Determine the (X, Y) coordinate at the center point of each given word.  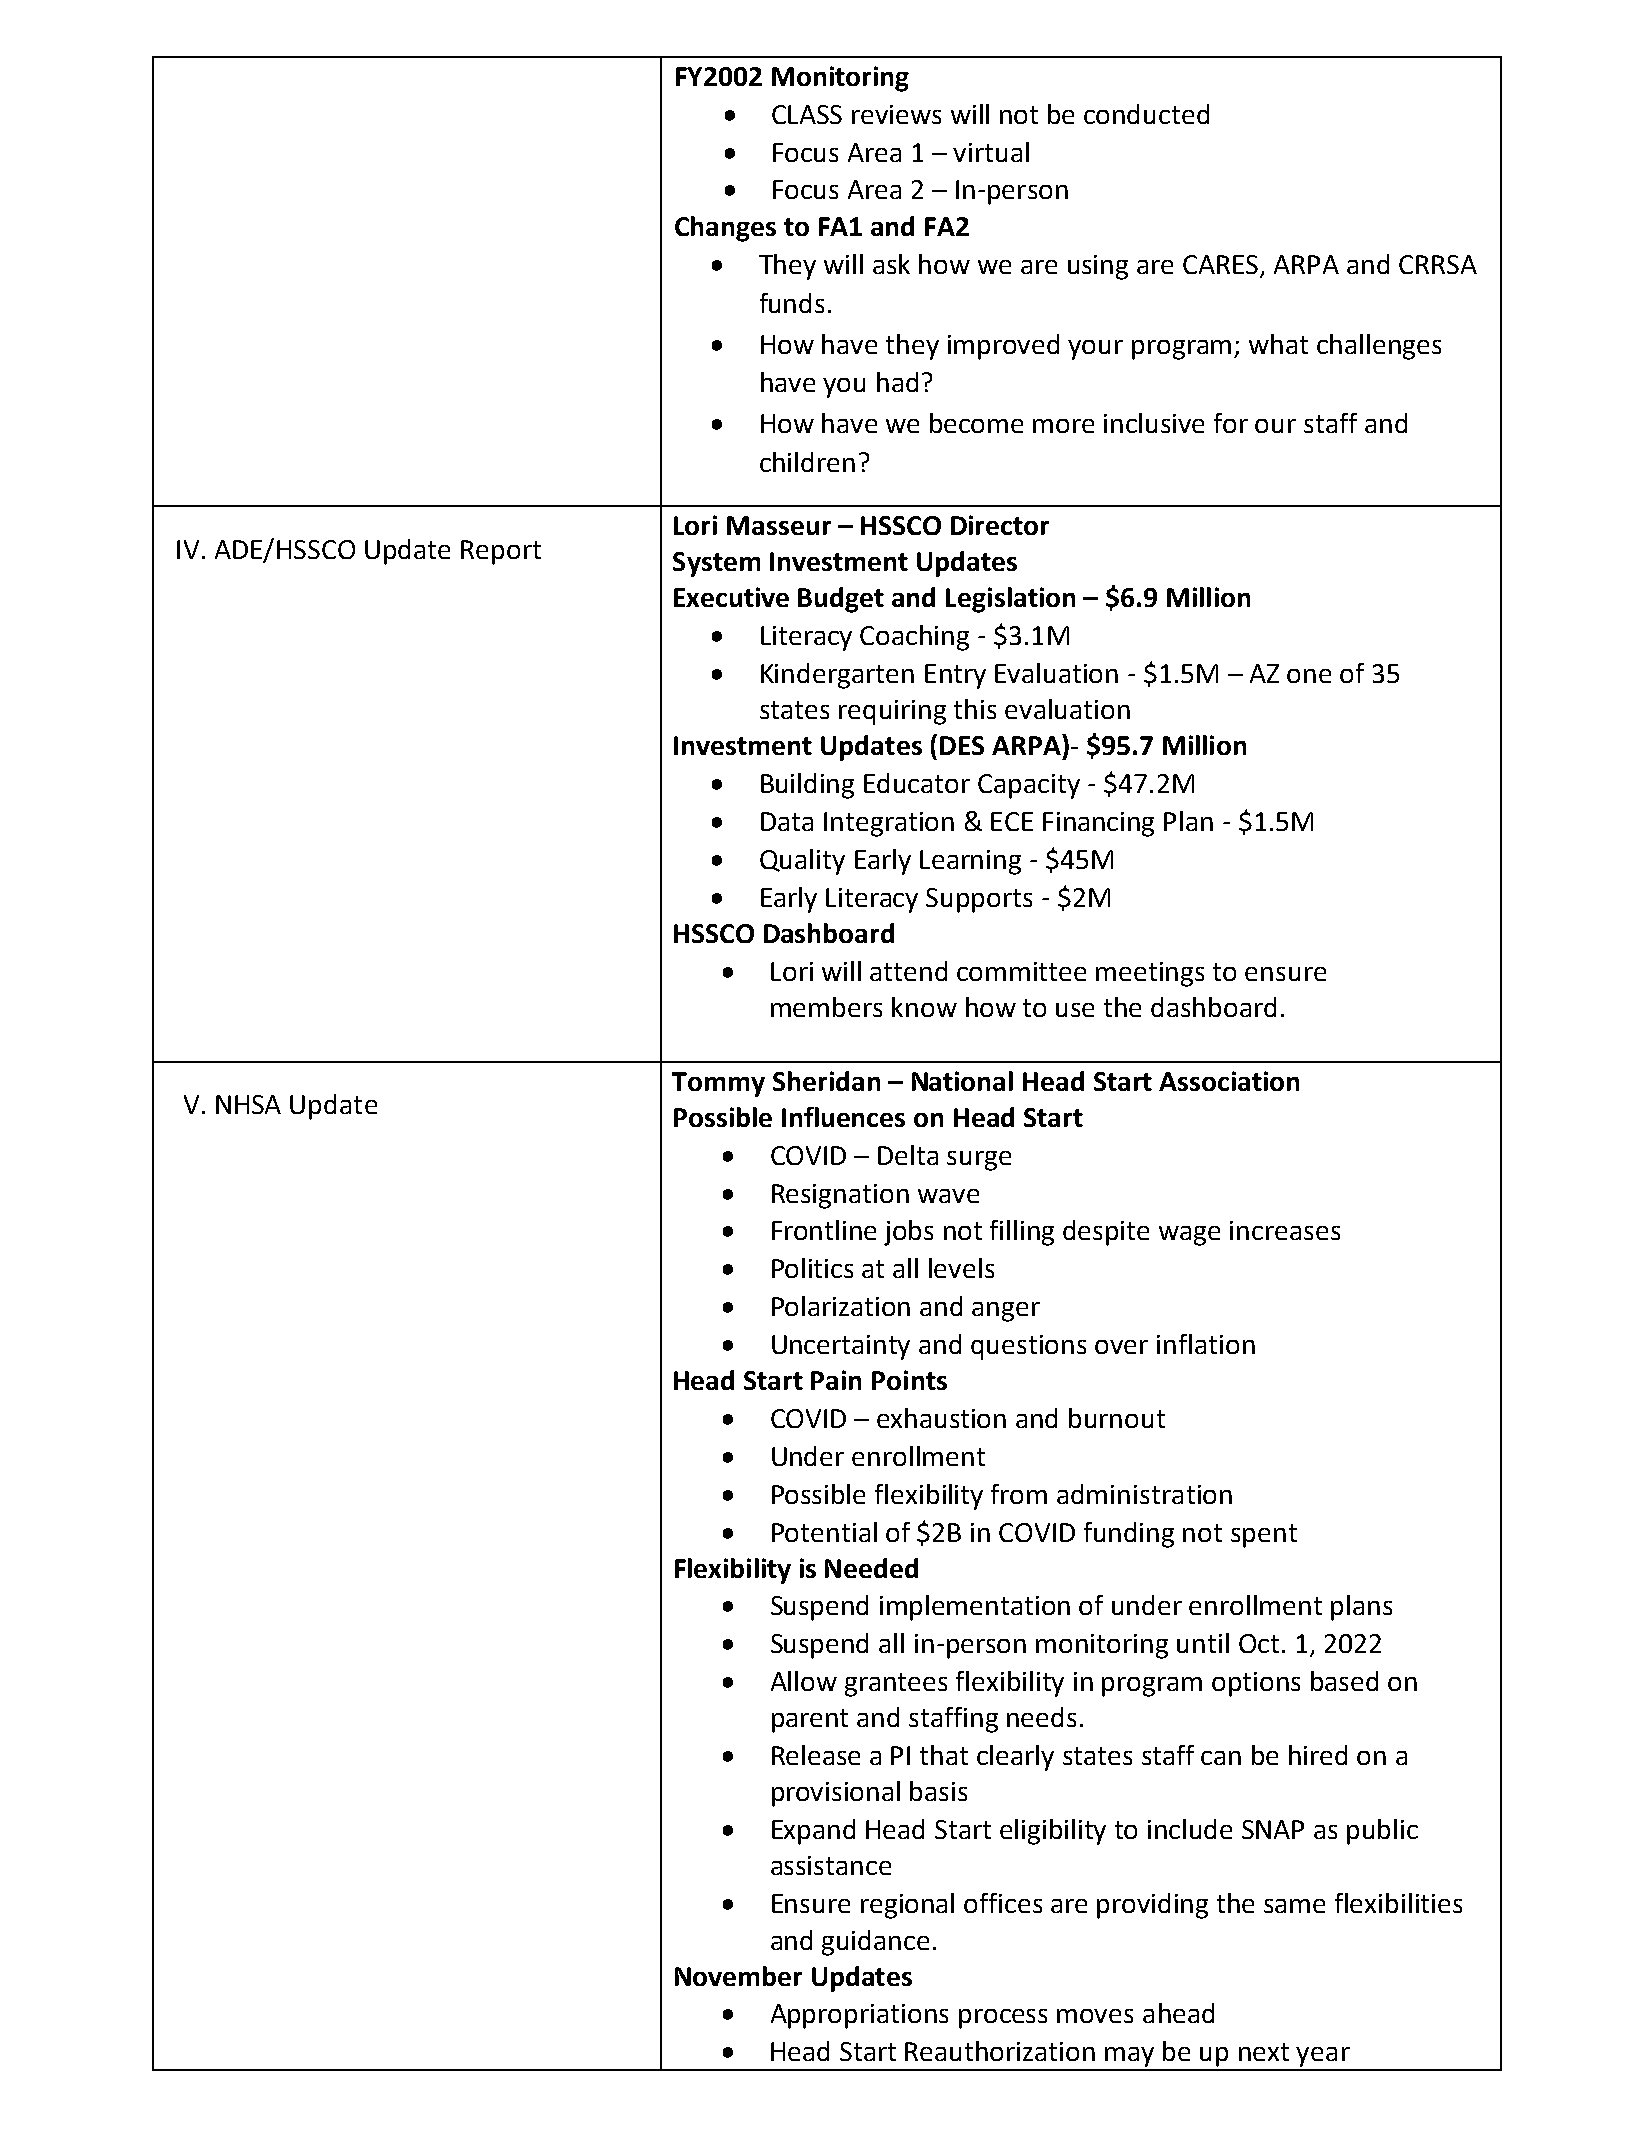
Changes (725, 229)
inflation (1206, 1344)
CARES (1220, 264)
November (738, 1976)
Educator (917, 783)
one (1309, 676)
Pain (836, 1380)
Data (787, 821)
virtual (991, 152)
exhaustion (941, 1418)
